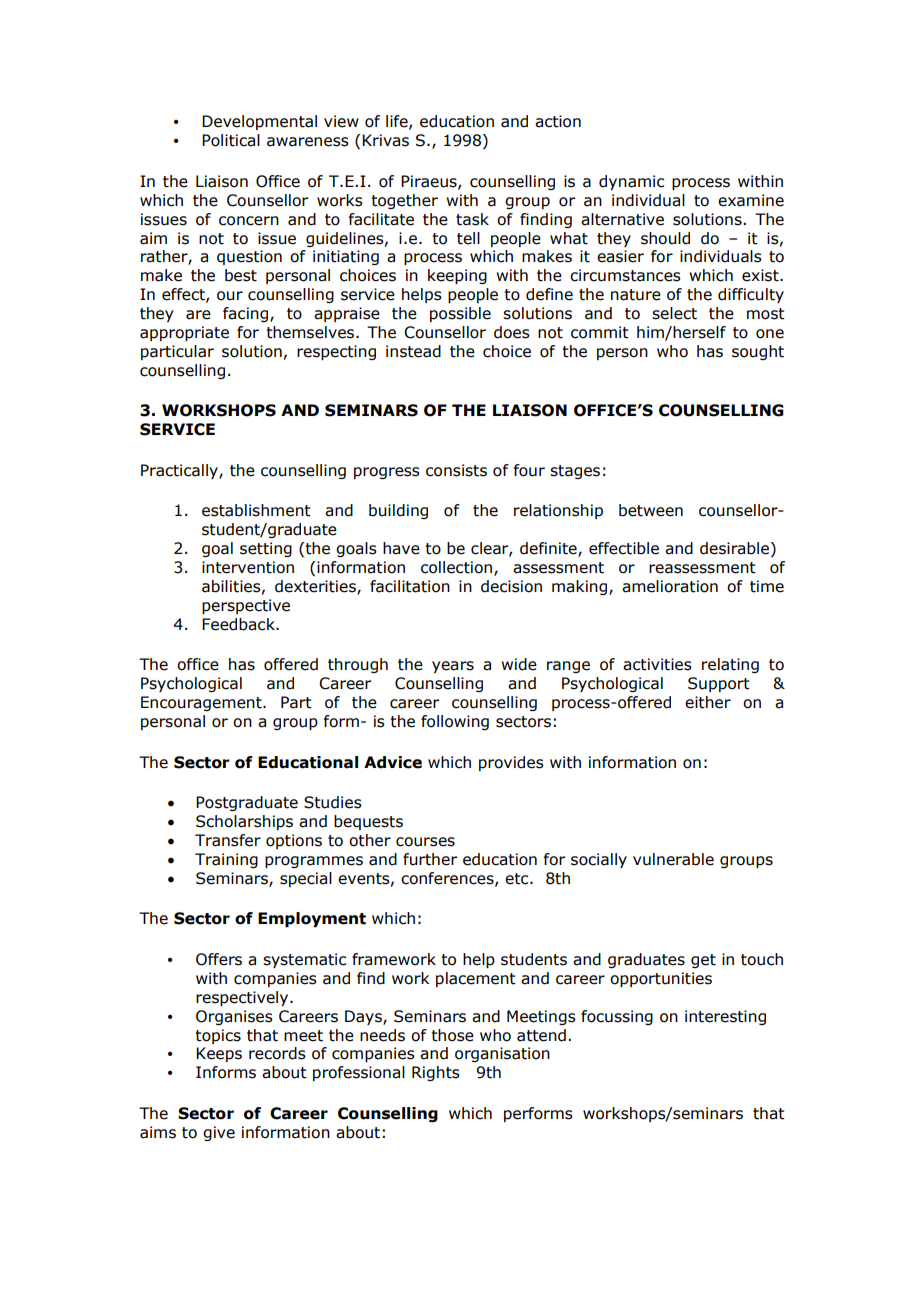  What do you see at coordinates (725, 1017) in the screenshot?
I see `interesting` at bounding box center [725, 1017].
